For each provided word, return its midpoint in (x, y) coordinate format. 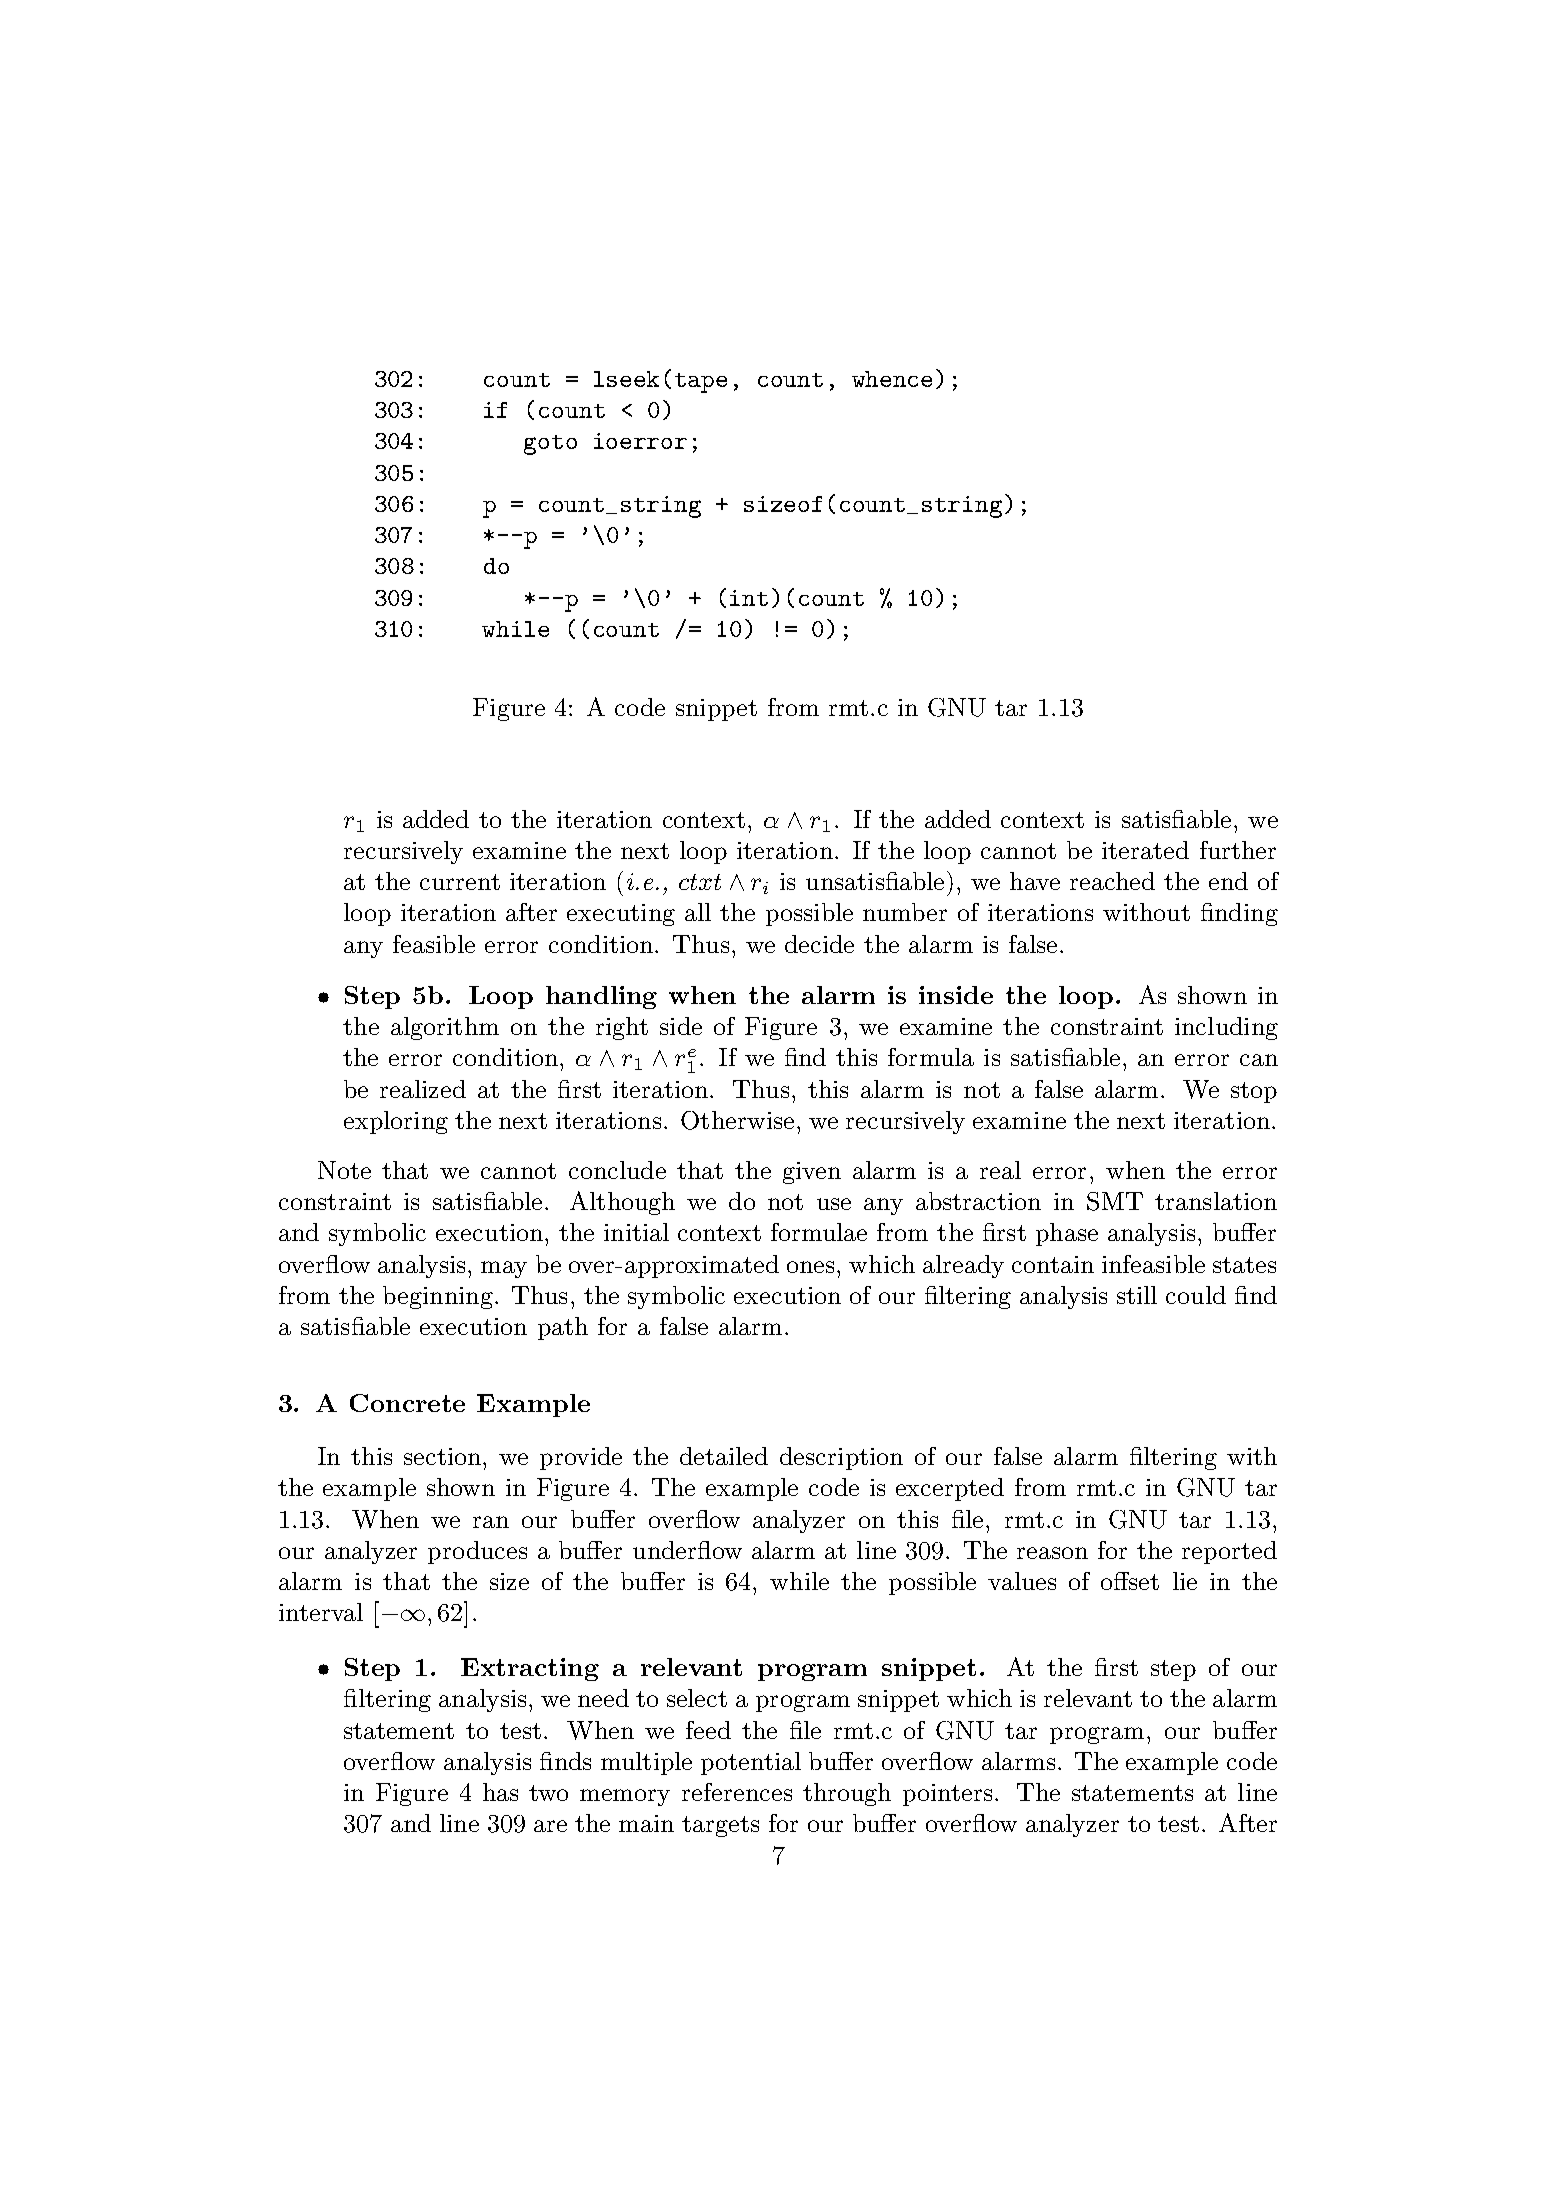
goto (550, 445)
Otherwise (737, 1120)
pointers (949, 1795)
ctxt (700, 882)
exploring (396, 1122)
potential (751, 1763)
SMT (1115, 1201)
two (548, 1793)
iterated (1145, 850)
